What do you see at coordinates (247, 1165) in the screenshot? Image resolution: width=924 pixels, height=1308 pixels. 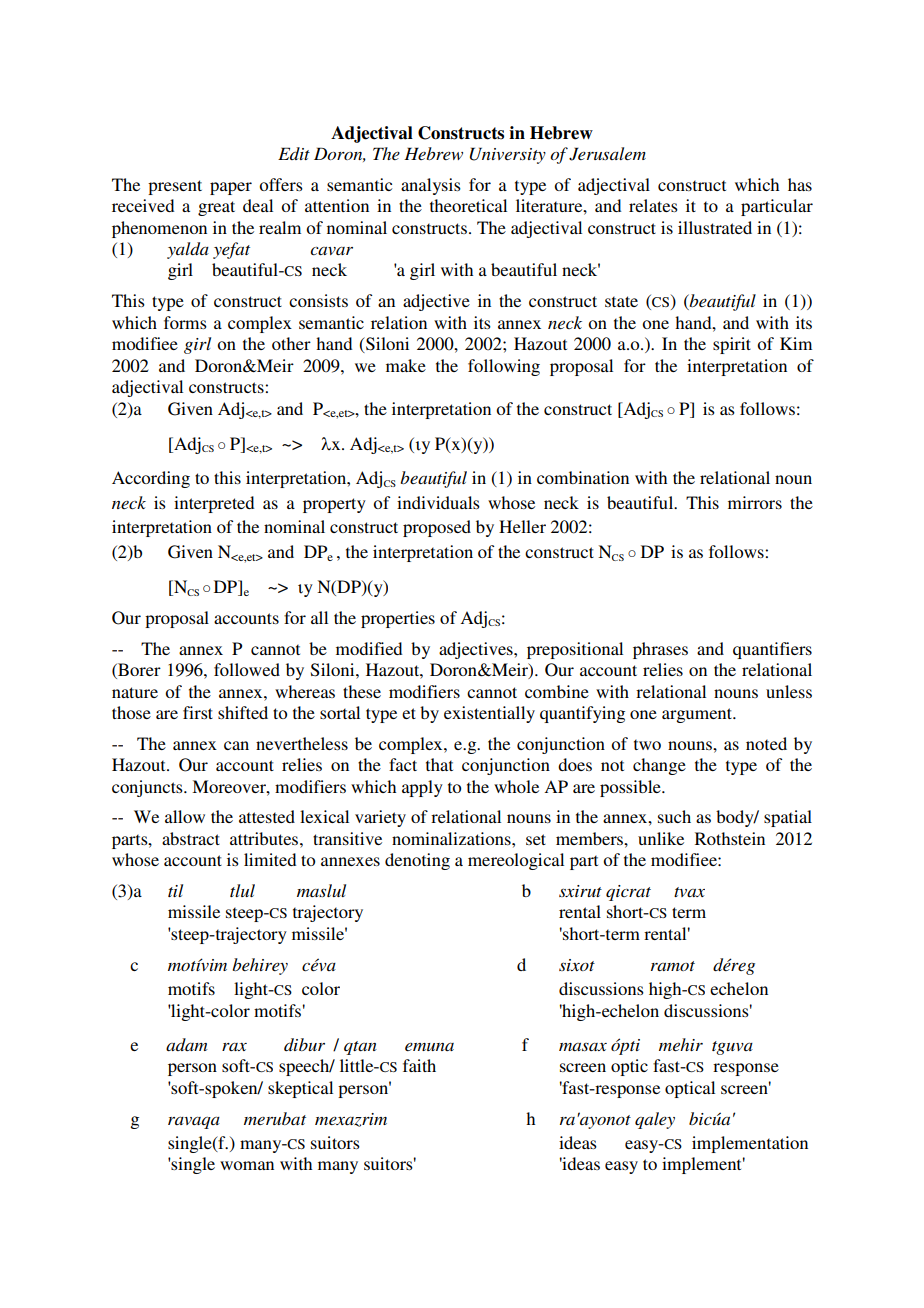 I see `woman` at bounding box center [247, 1165].
